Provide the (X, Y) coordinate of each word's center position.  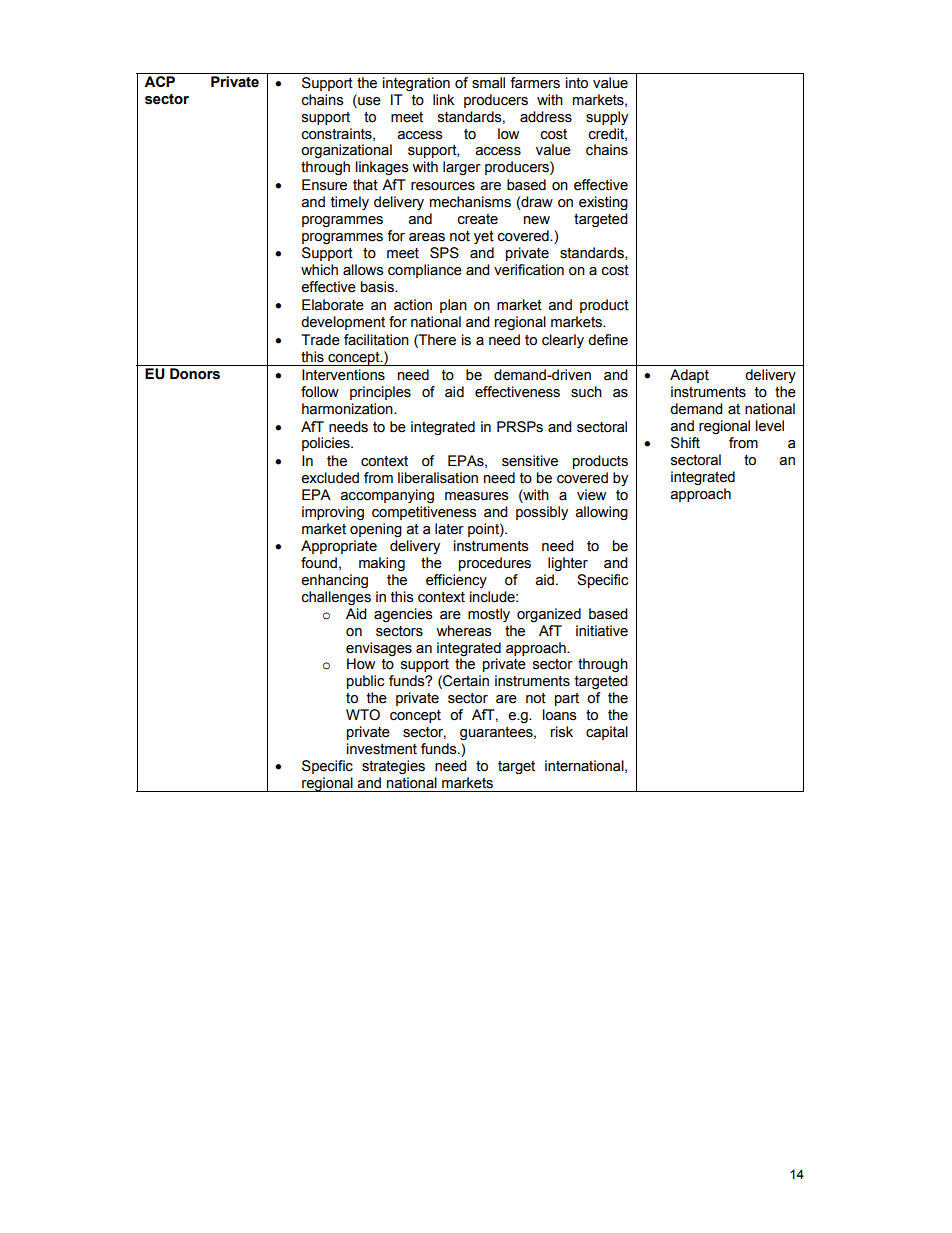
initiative (602, 631)
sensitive (530, 461)
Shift (685, 443)
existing (603, 203)
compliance (425, 271)
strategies (393, 767)
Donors (195, 374)
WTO (363, 715)
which (319, 270)
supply (607, 118)
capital (607, 733)
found (319, 563)
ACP (159, 81)
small (488, 83)
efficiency (456, 581)
